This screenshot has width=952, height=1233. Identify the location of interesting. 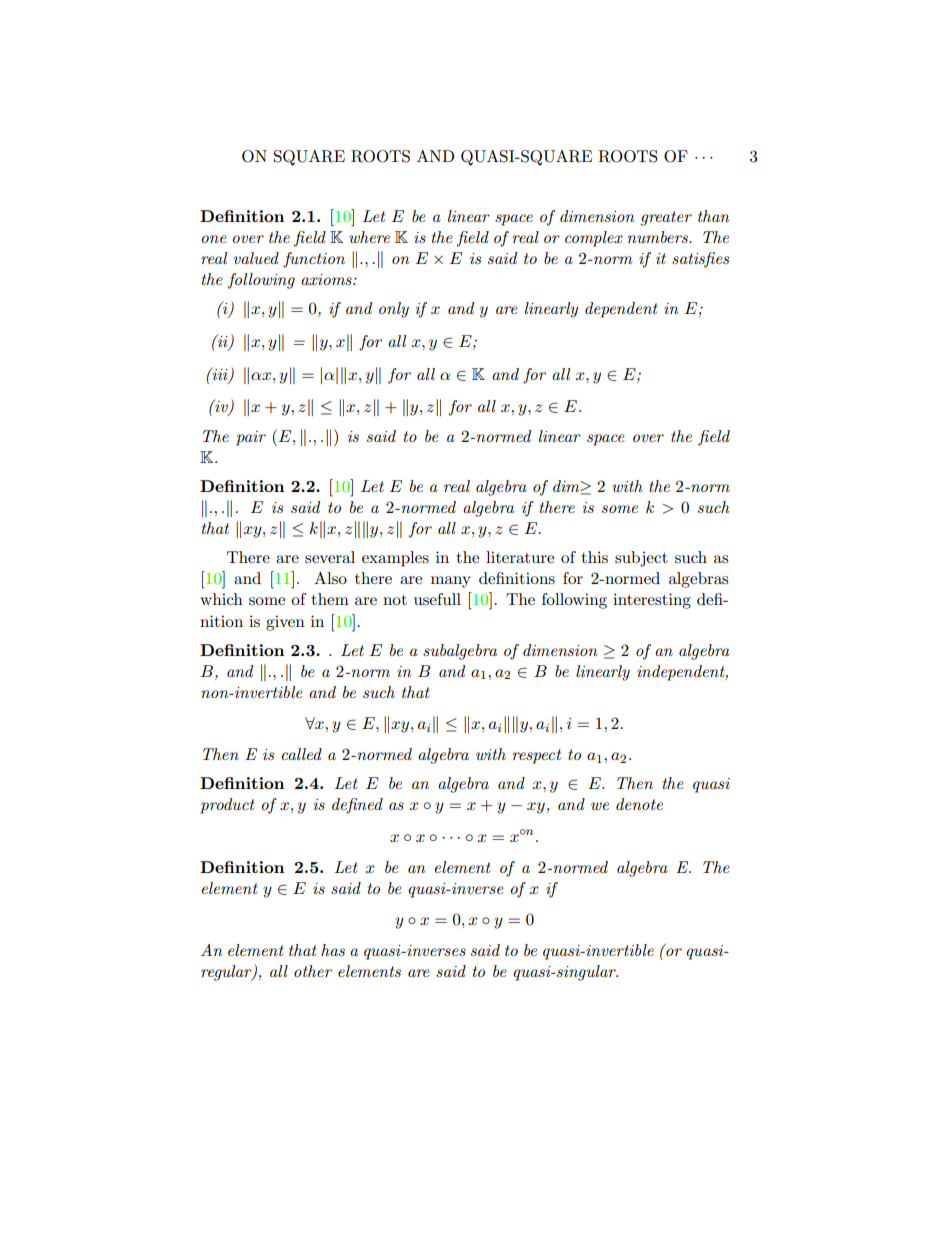
(652, 601).
